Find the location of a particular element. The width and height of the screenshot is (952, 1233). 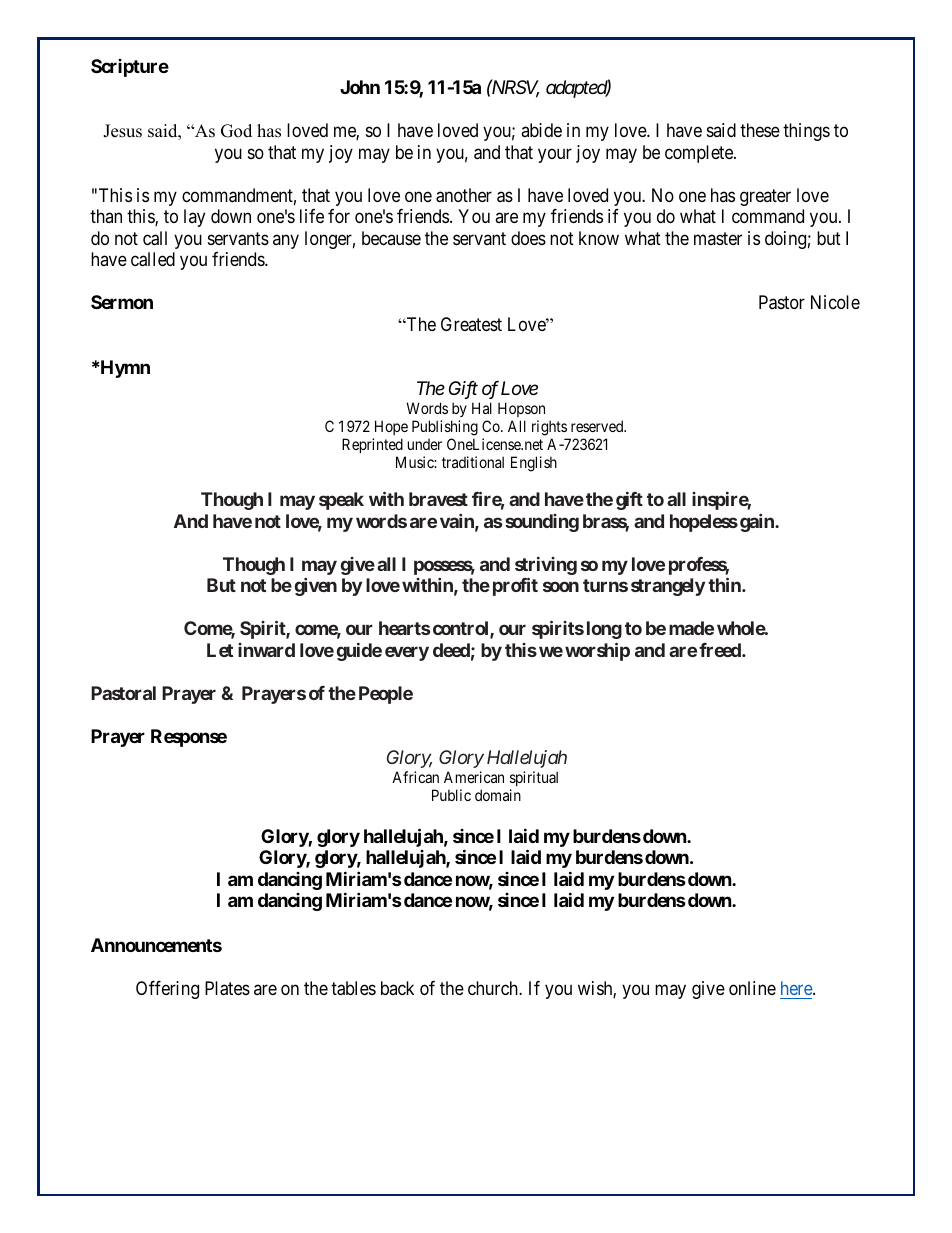

these is located at coordinates (760, 130).
